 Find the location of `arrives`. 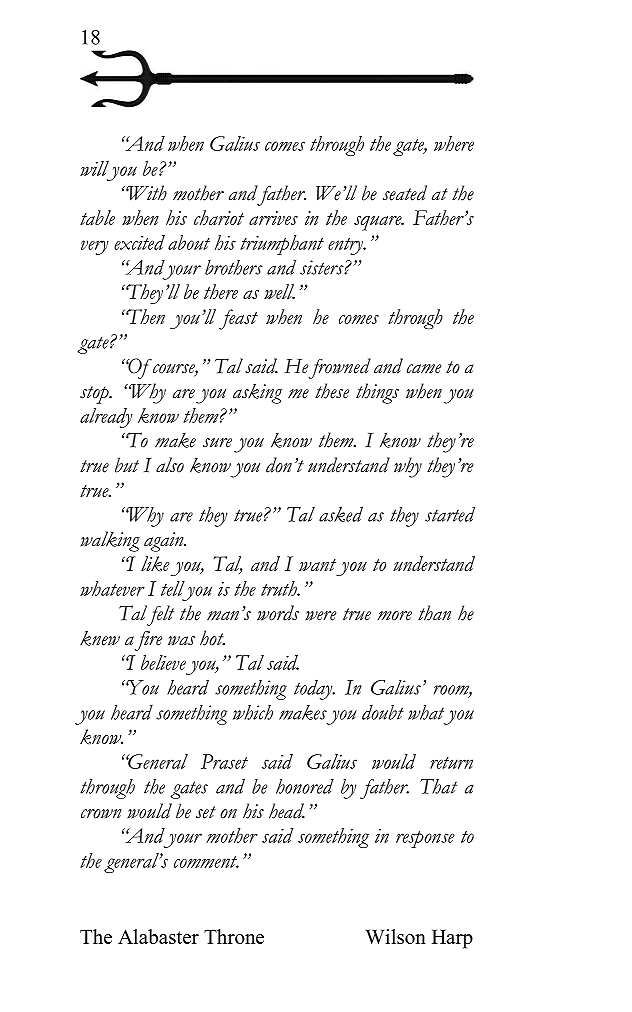

arrives is located at coordinates (273, 218).
